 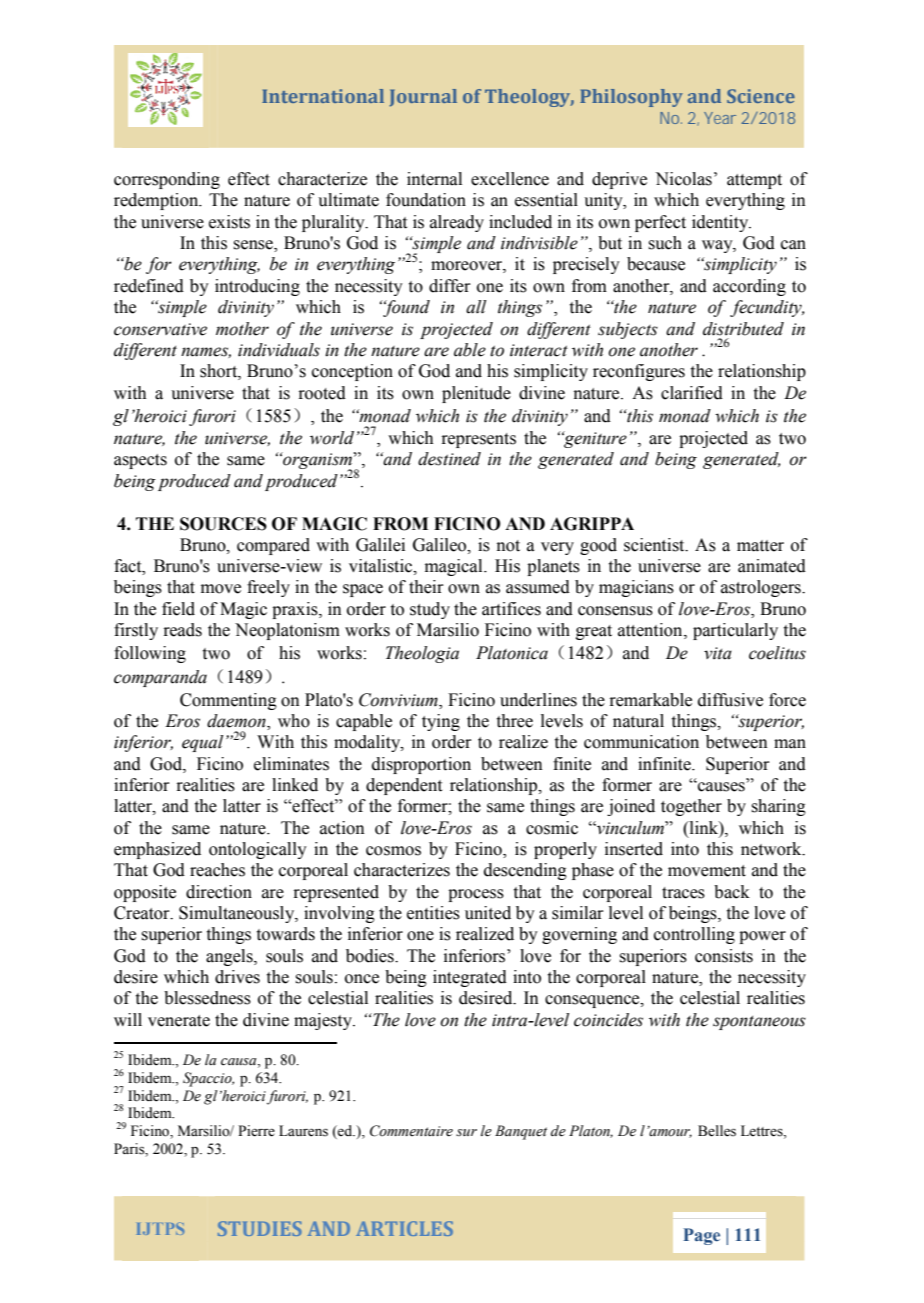 What do you see at coordinates (167, 180) in the screenshot?
I see `corresponding` at bounding box center [167, 180].
